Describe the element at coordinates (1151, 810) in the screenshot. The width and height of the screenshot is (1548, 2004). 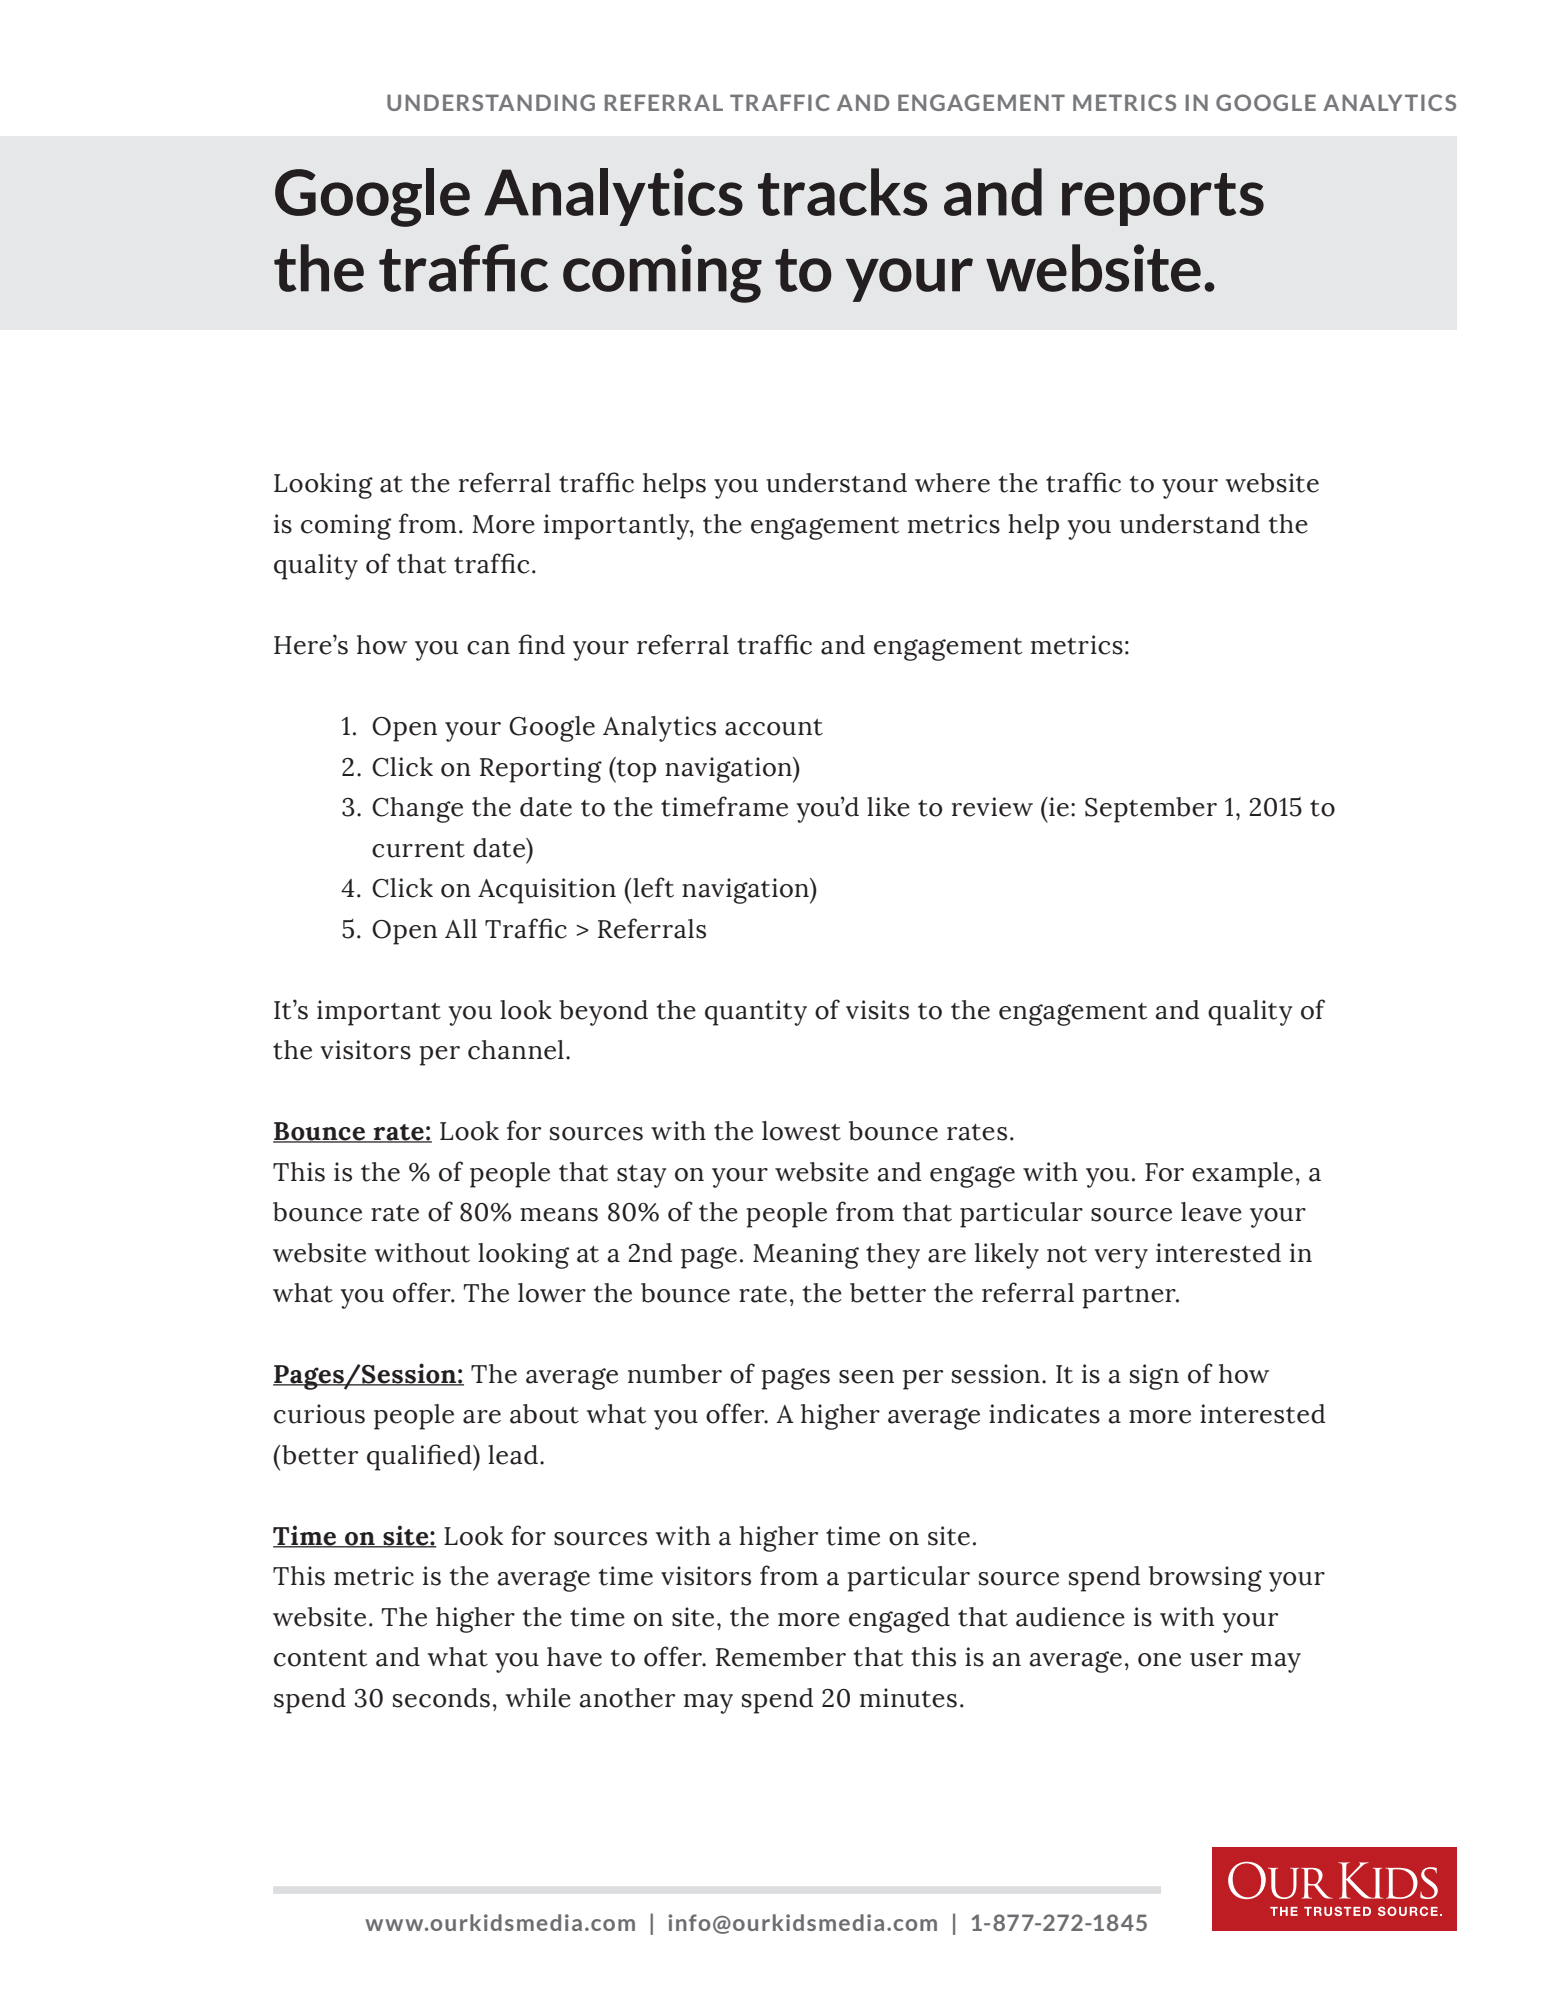
I see `September` at that location.
